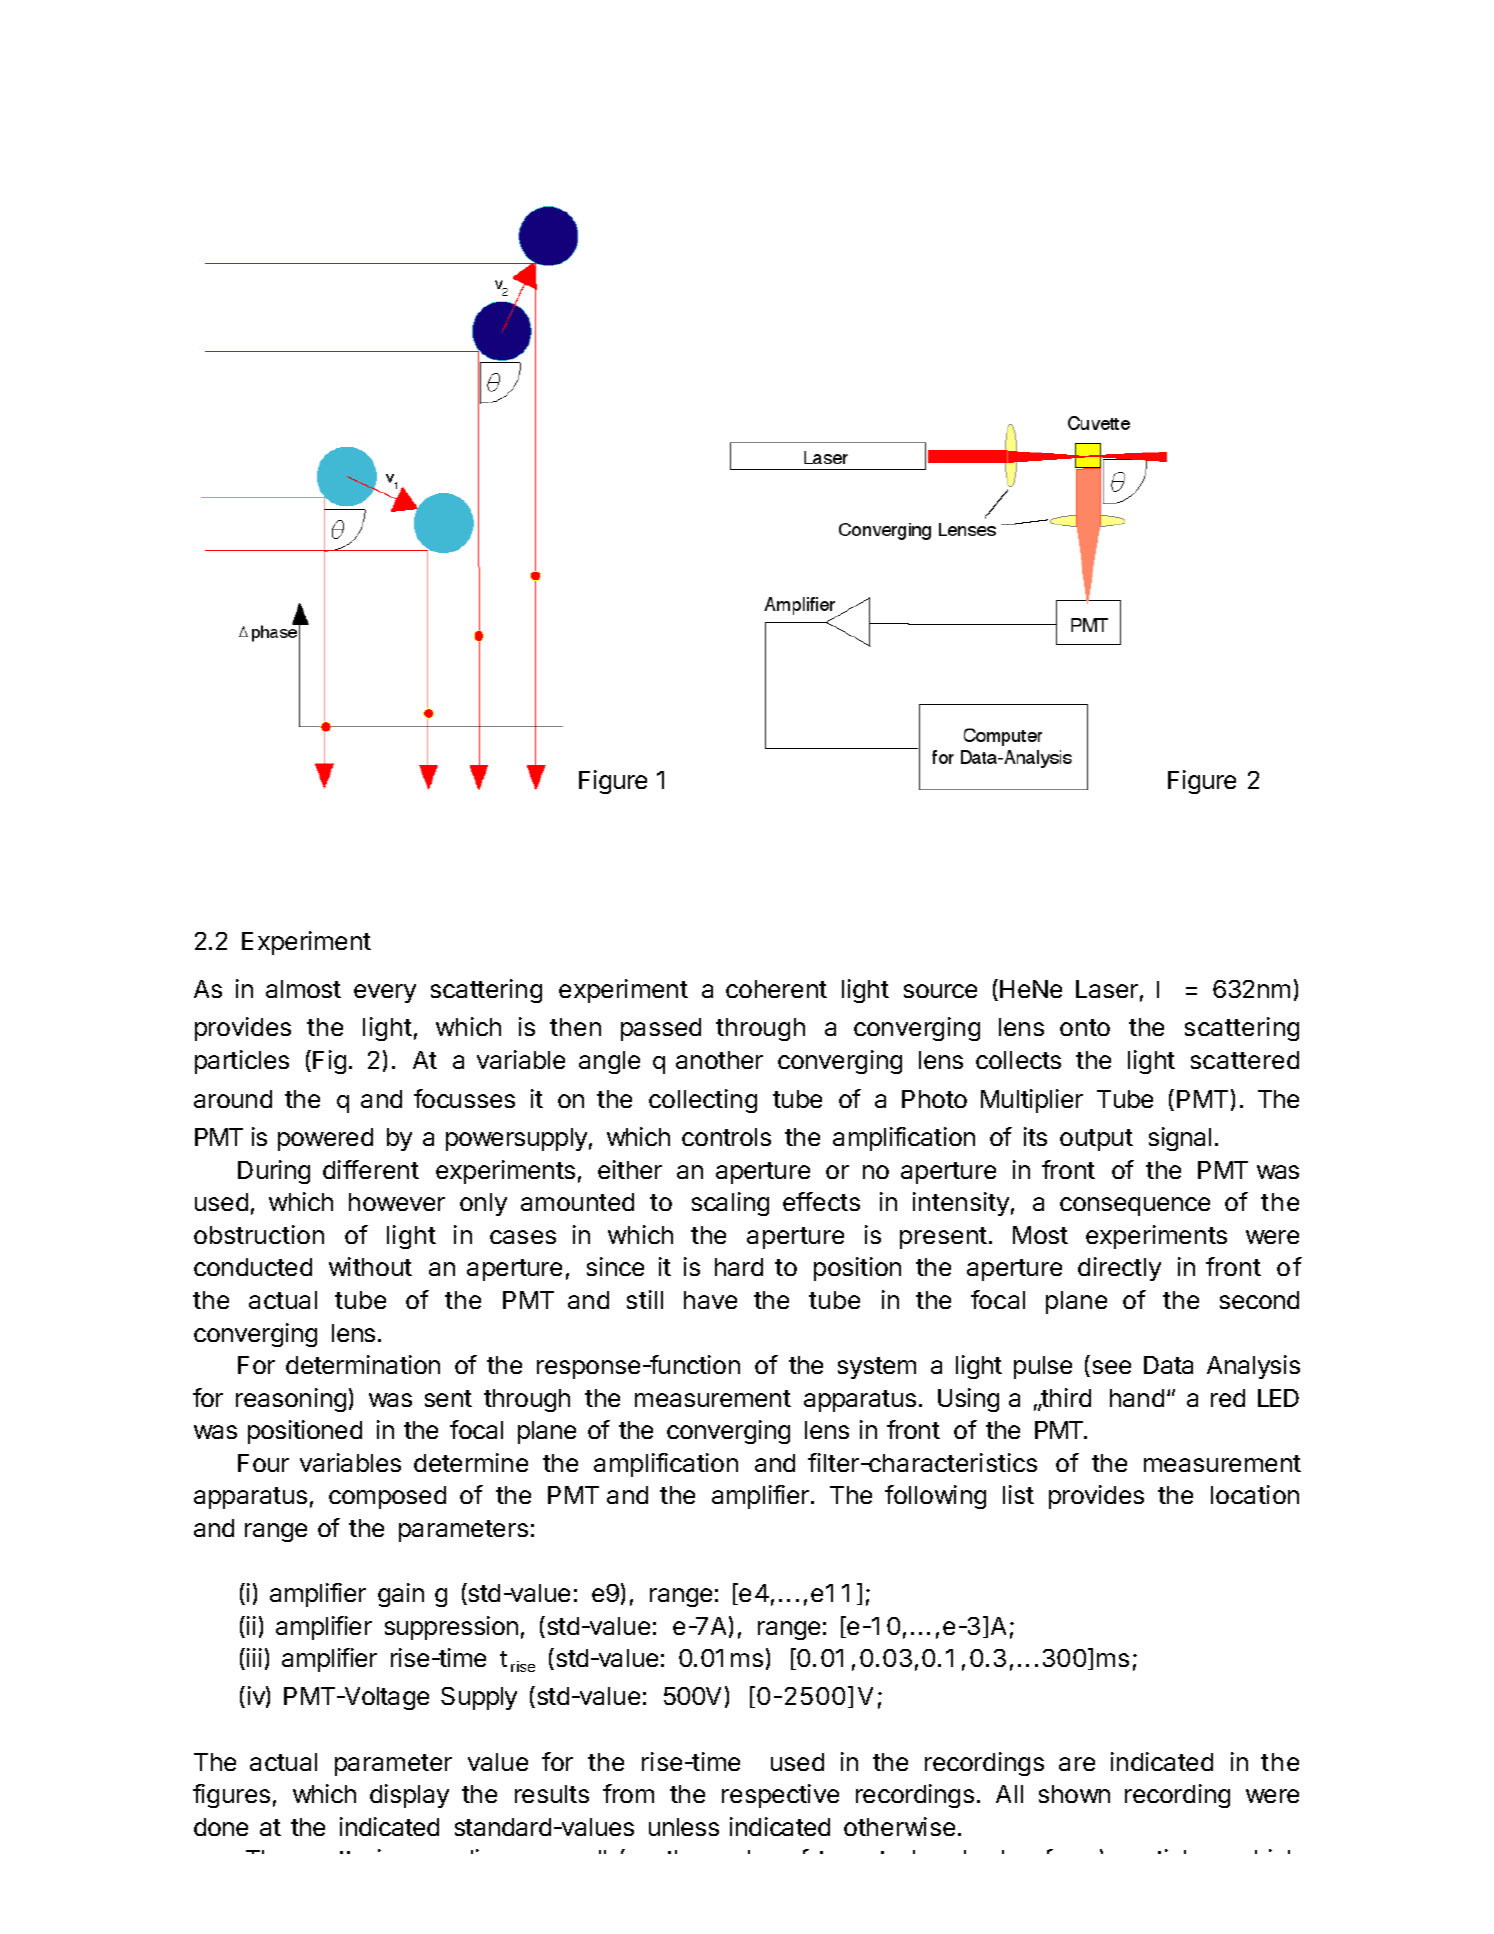 The height and width of the document is (1934, 1494). What do you see at coordinates (385, 993) in the document?
I see `every` at bounding box center [385, 993].
